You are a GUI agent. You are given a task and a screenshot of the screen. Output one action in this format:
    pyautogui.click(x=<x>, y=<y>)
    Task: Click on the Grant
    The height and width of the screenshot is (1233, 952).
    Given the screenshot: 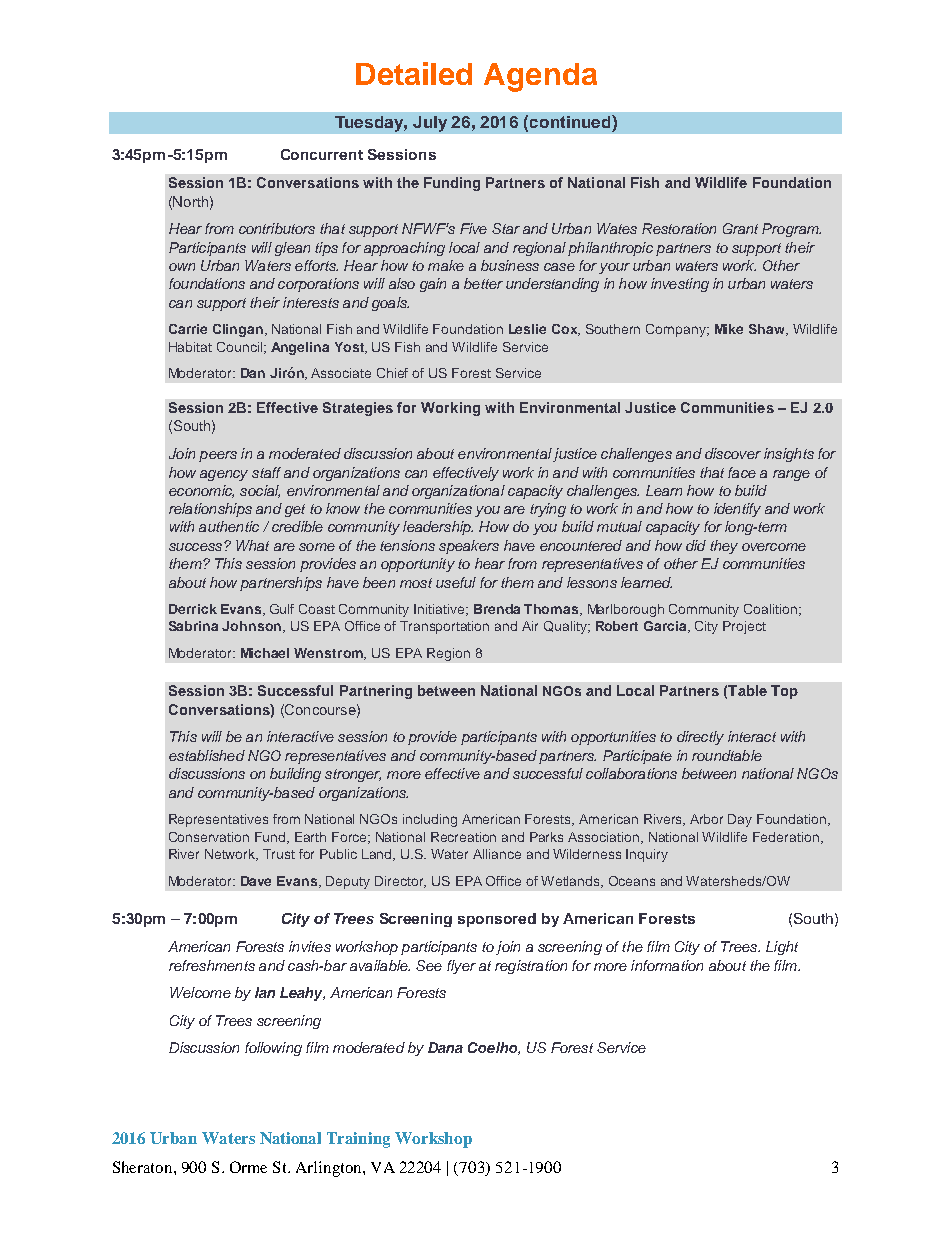 What is the action you would take?
    pyautogui.click(x=740, y=228)
